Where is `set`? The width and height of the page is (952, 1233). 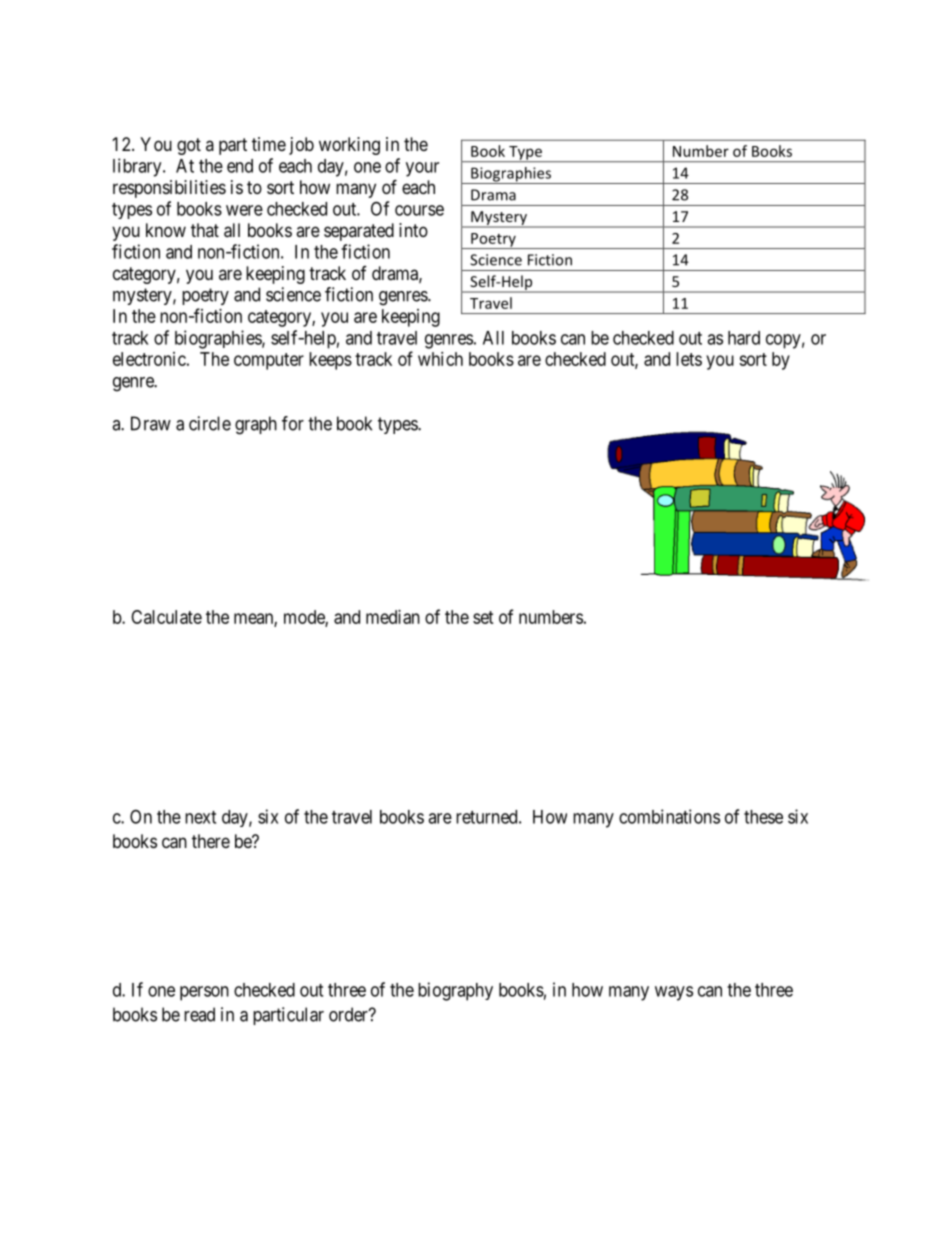 set is located at coordinates (483, 617).
